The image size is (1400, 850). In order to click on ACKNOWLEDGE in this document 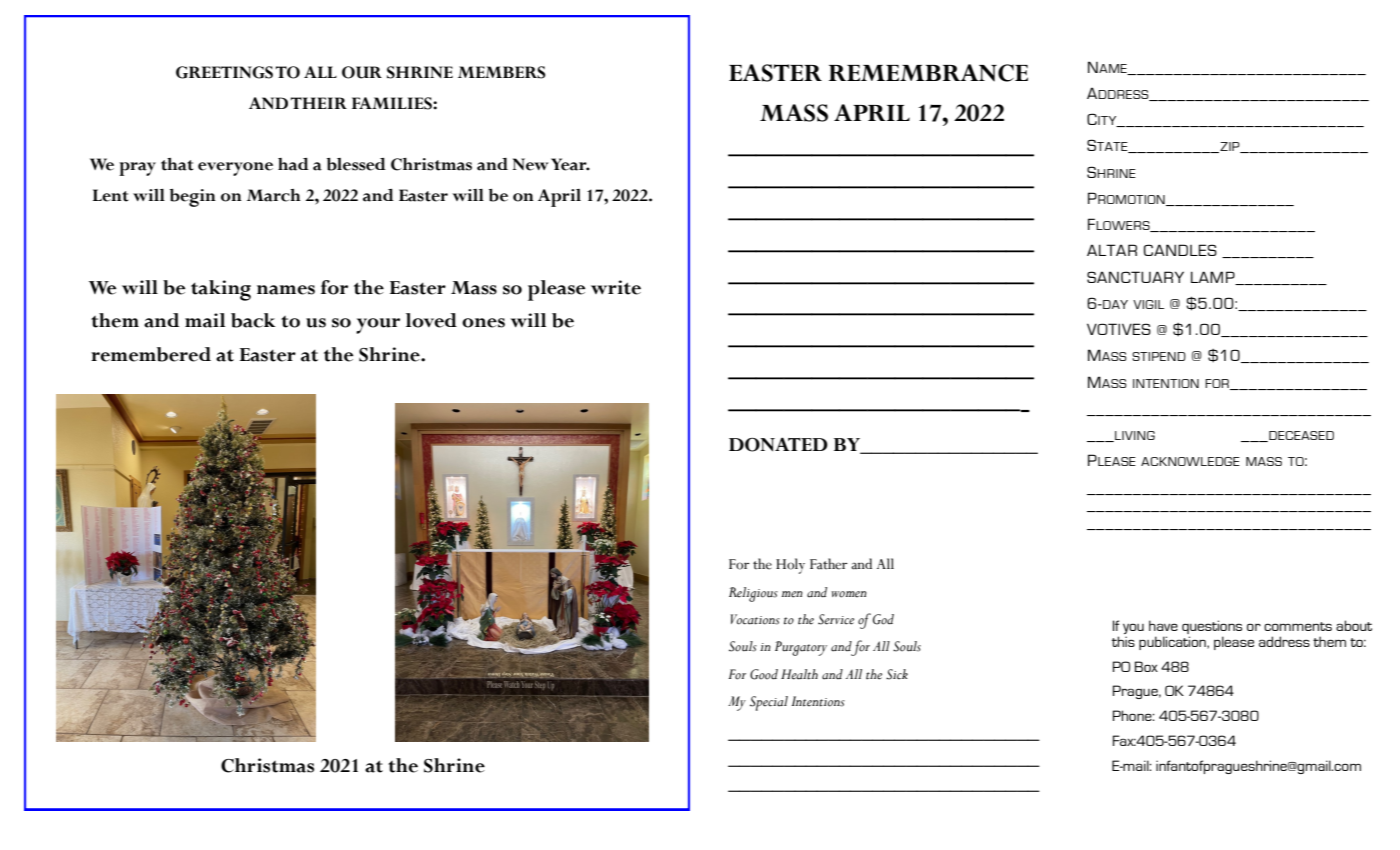, I will do `click(1190, 461)`.
